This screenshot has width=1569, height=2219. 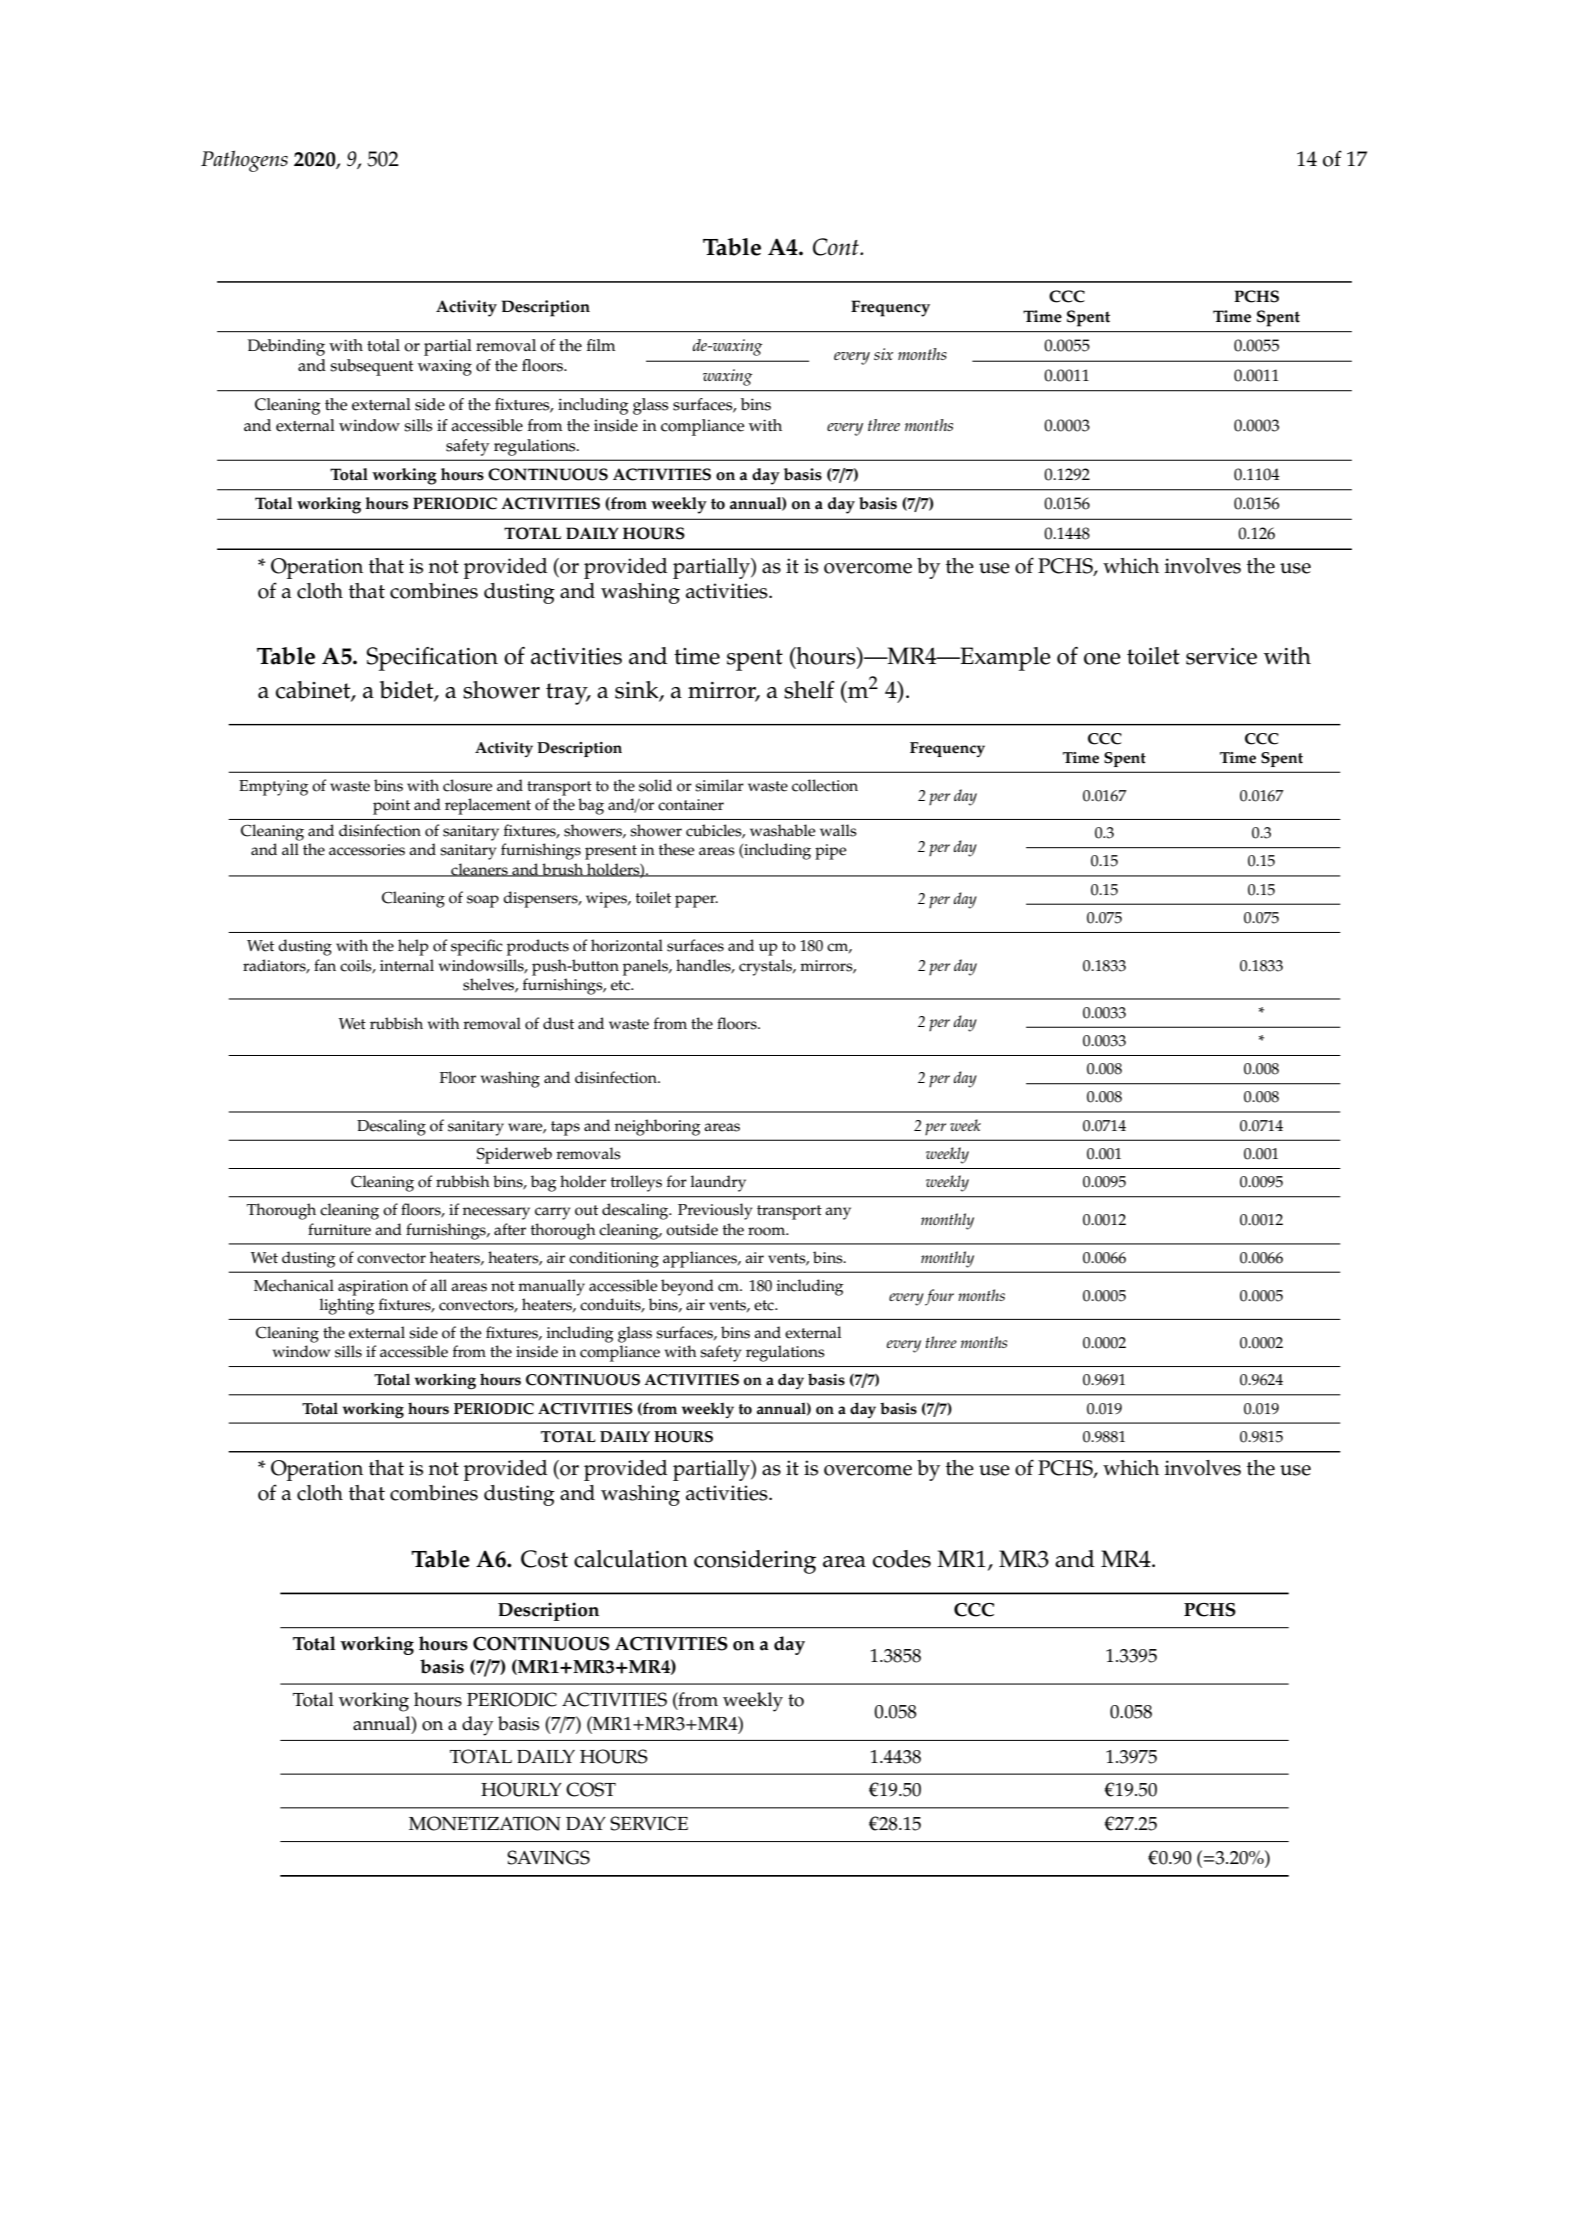 I want to click on MONETIZATION, so click(x=485, y=1823).
